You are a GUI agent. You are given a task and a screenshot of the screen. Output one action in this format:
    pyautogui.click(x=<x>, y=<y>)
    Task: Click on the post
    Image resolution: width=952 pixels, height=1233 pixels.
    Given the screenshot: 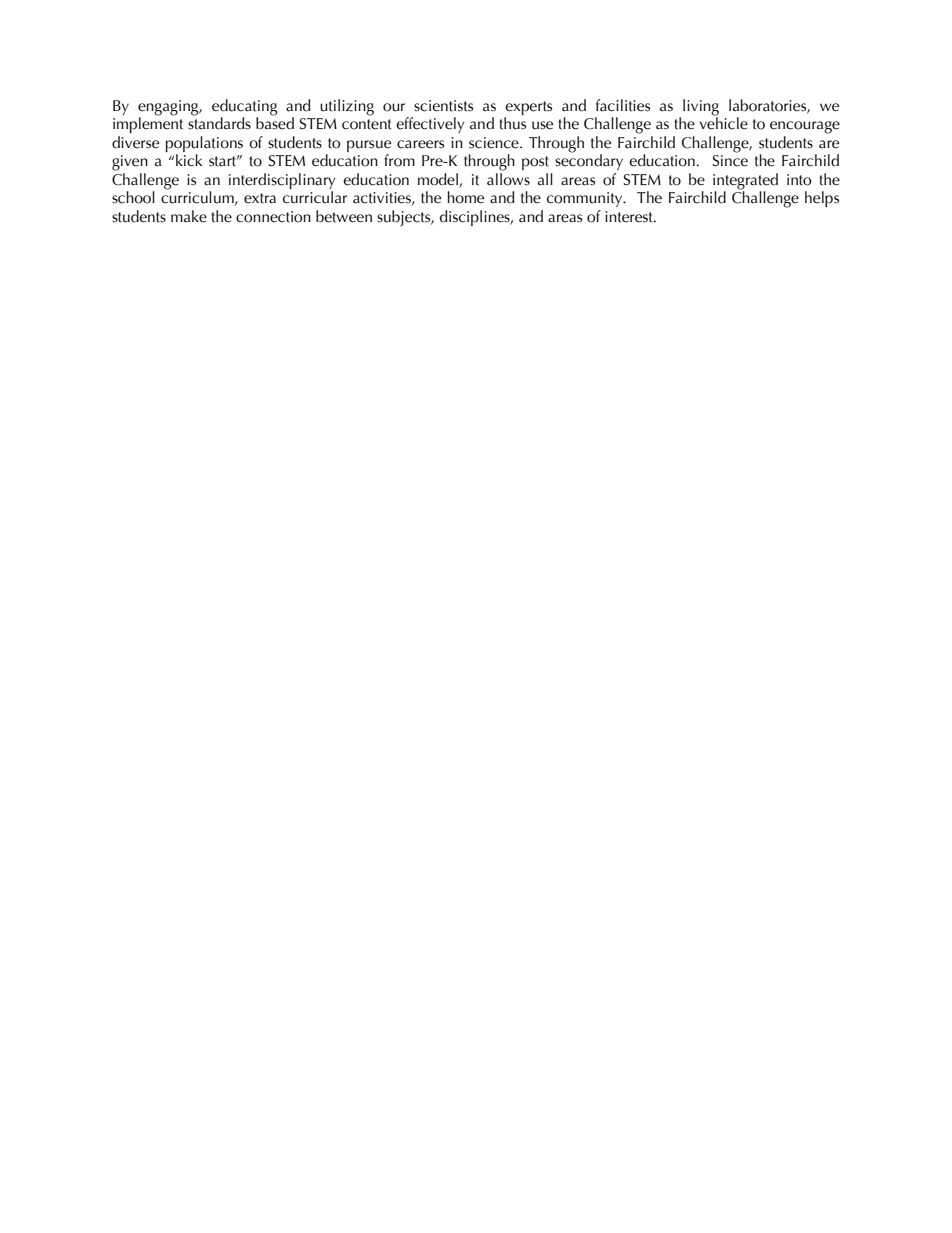 What is the action you would take?
    pyautogui.click(x=535, y=163)
